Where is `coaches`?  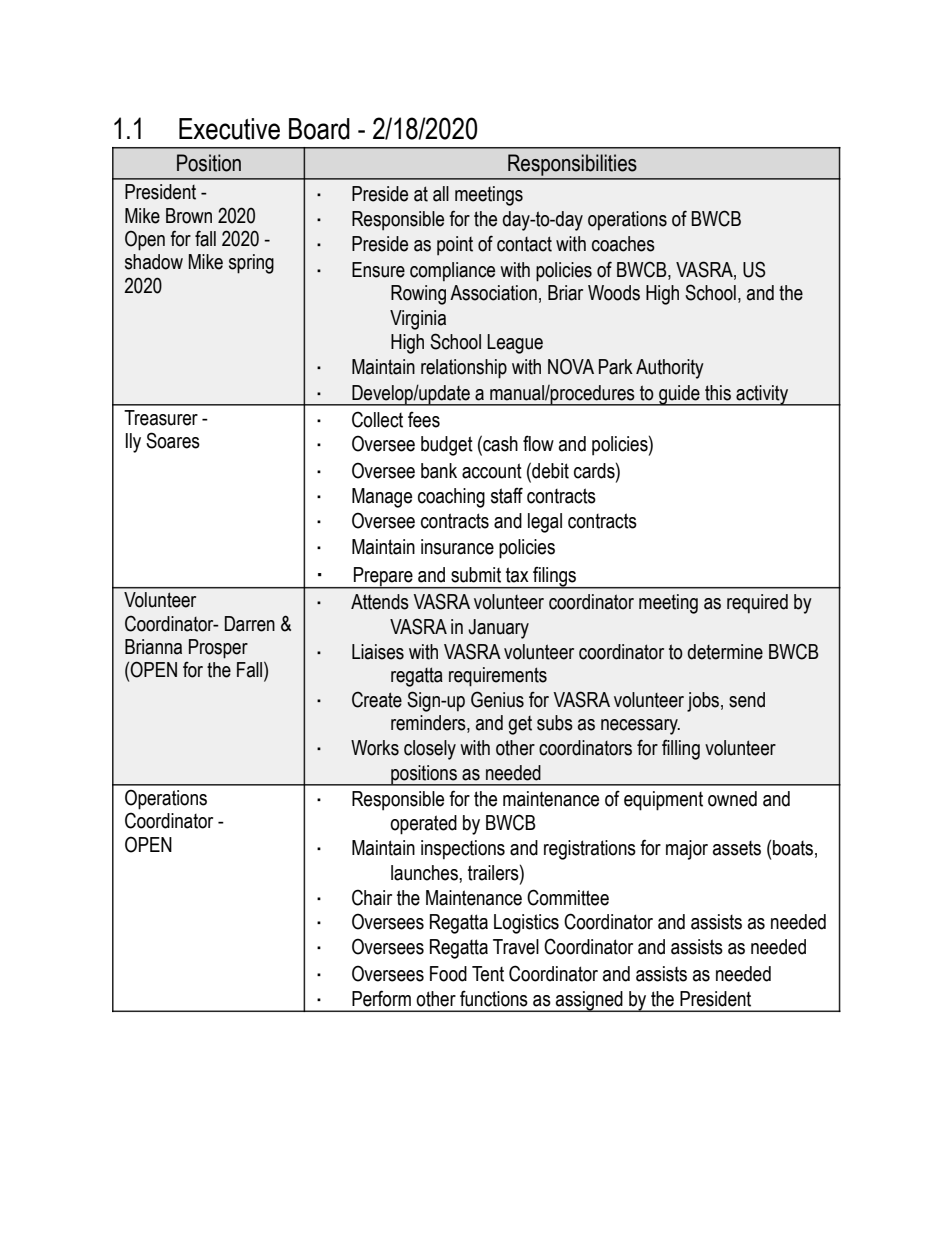 coaches is located at coordinates (623, 244).
